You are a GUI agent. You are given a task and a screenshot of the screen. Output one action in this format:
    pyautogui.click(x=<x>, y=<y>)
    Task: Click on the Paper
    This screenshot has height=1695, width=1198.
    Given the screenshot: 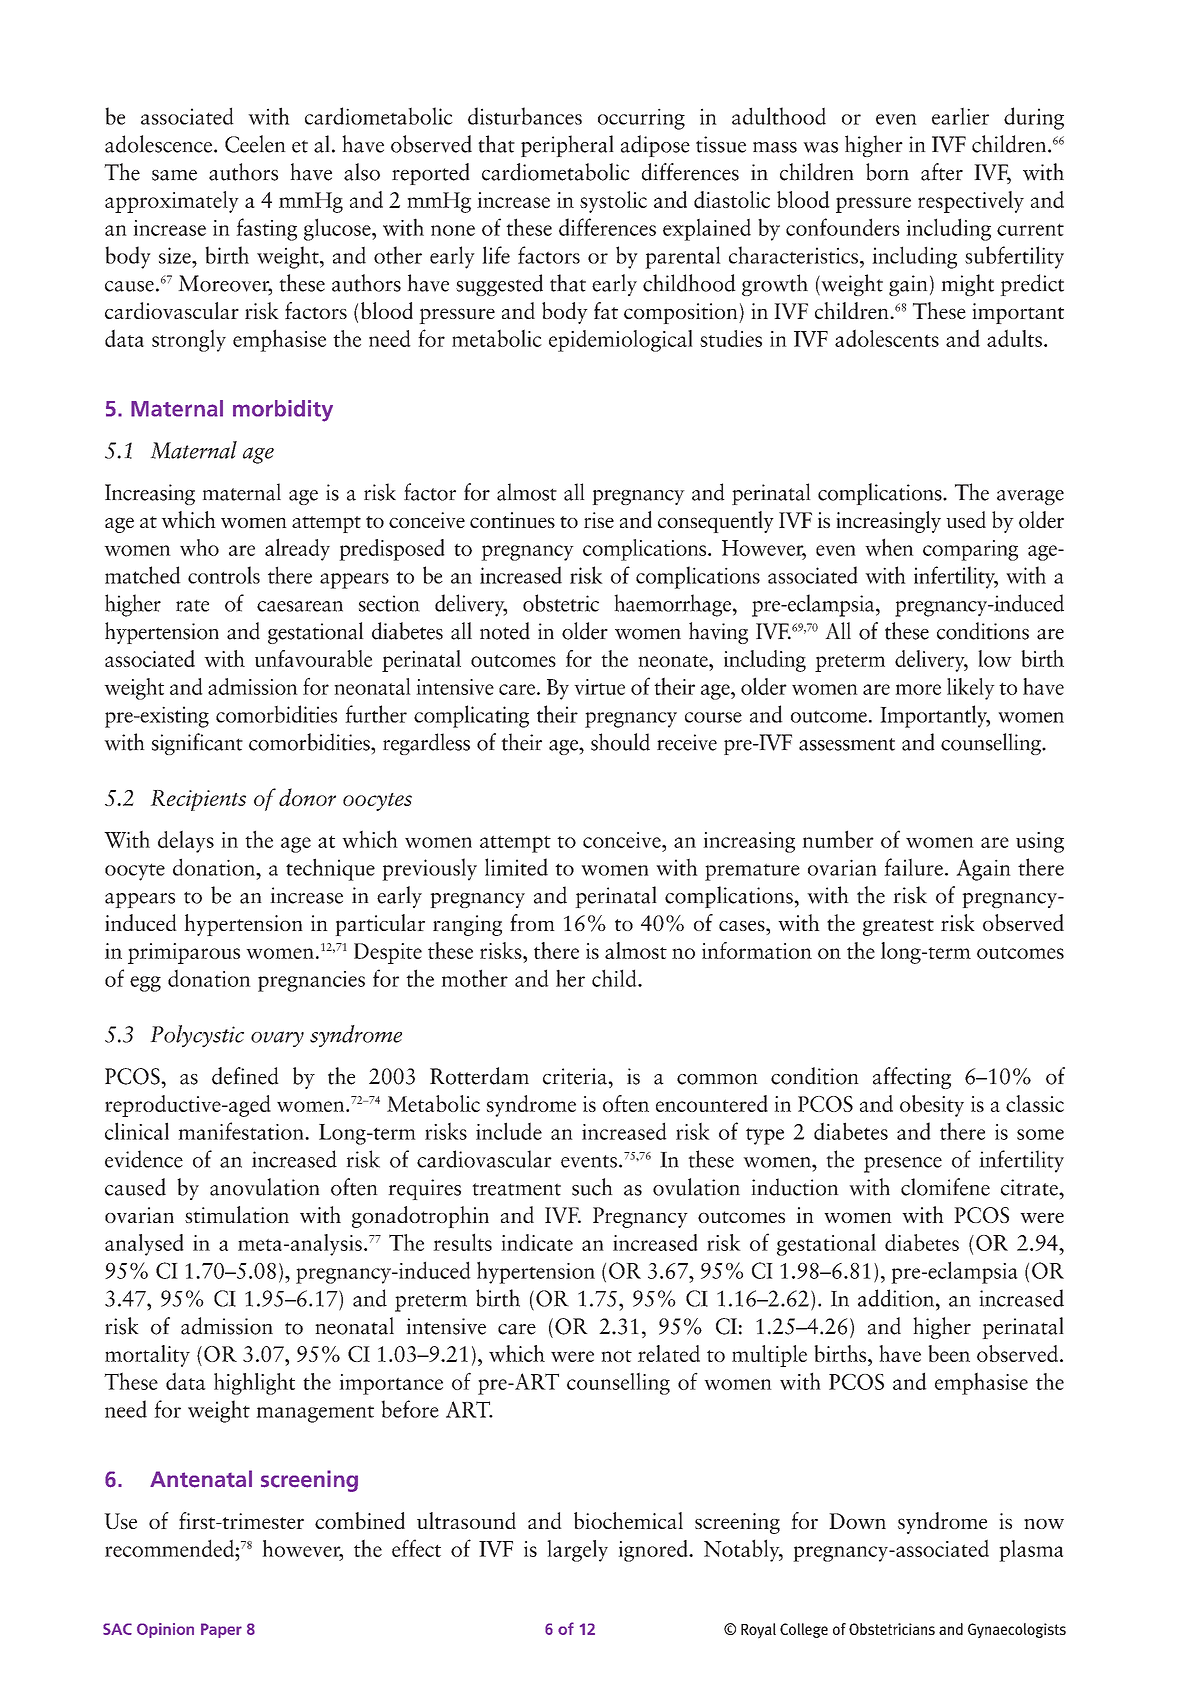 What is the action you would take?
    pyautogui.click(x=221, y=1630)
